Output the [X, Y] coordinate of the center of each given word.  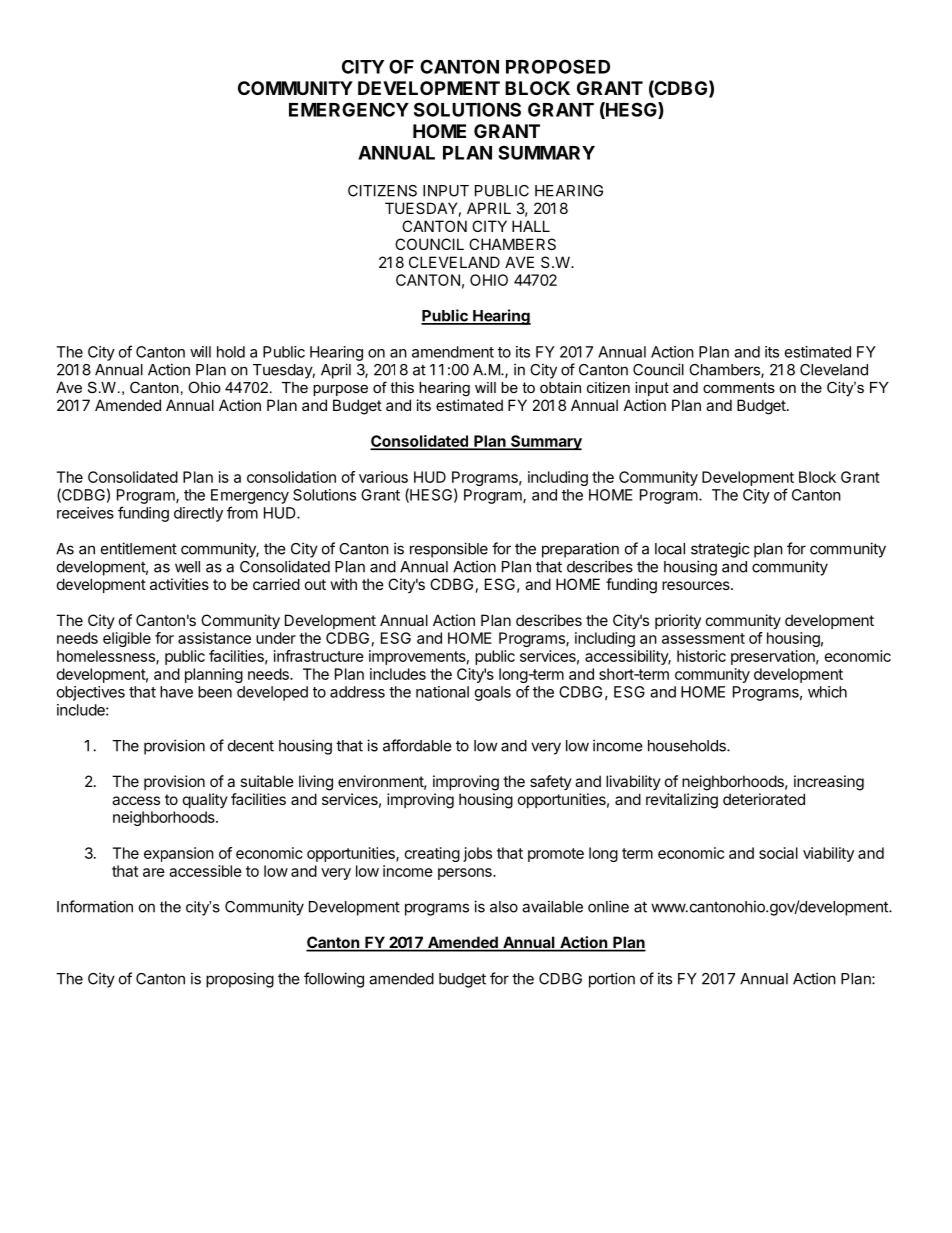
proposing [240, 980]
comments [739, 387]
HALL [531, 226]
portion [612, 980]
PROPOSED [558, 66]
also [504, 907]
